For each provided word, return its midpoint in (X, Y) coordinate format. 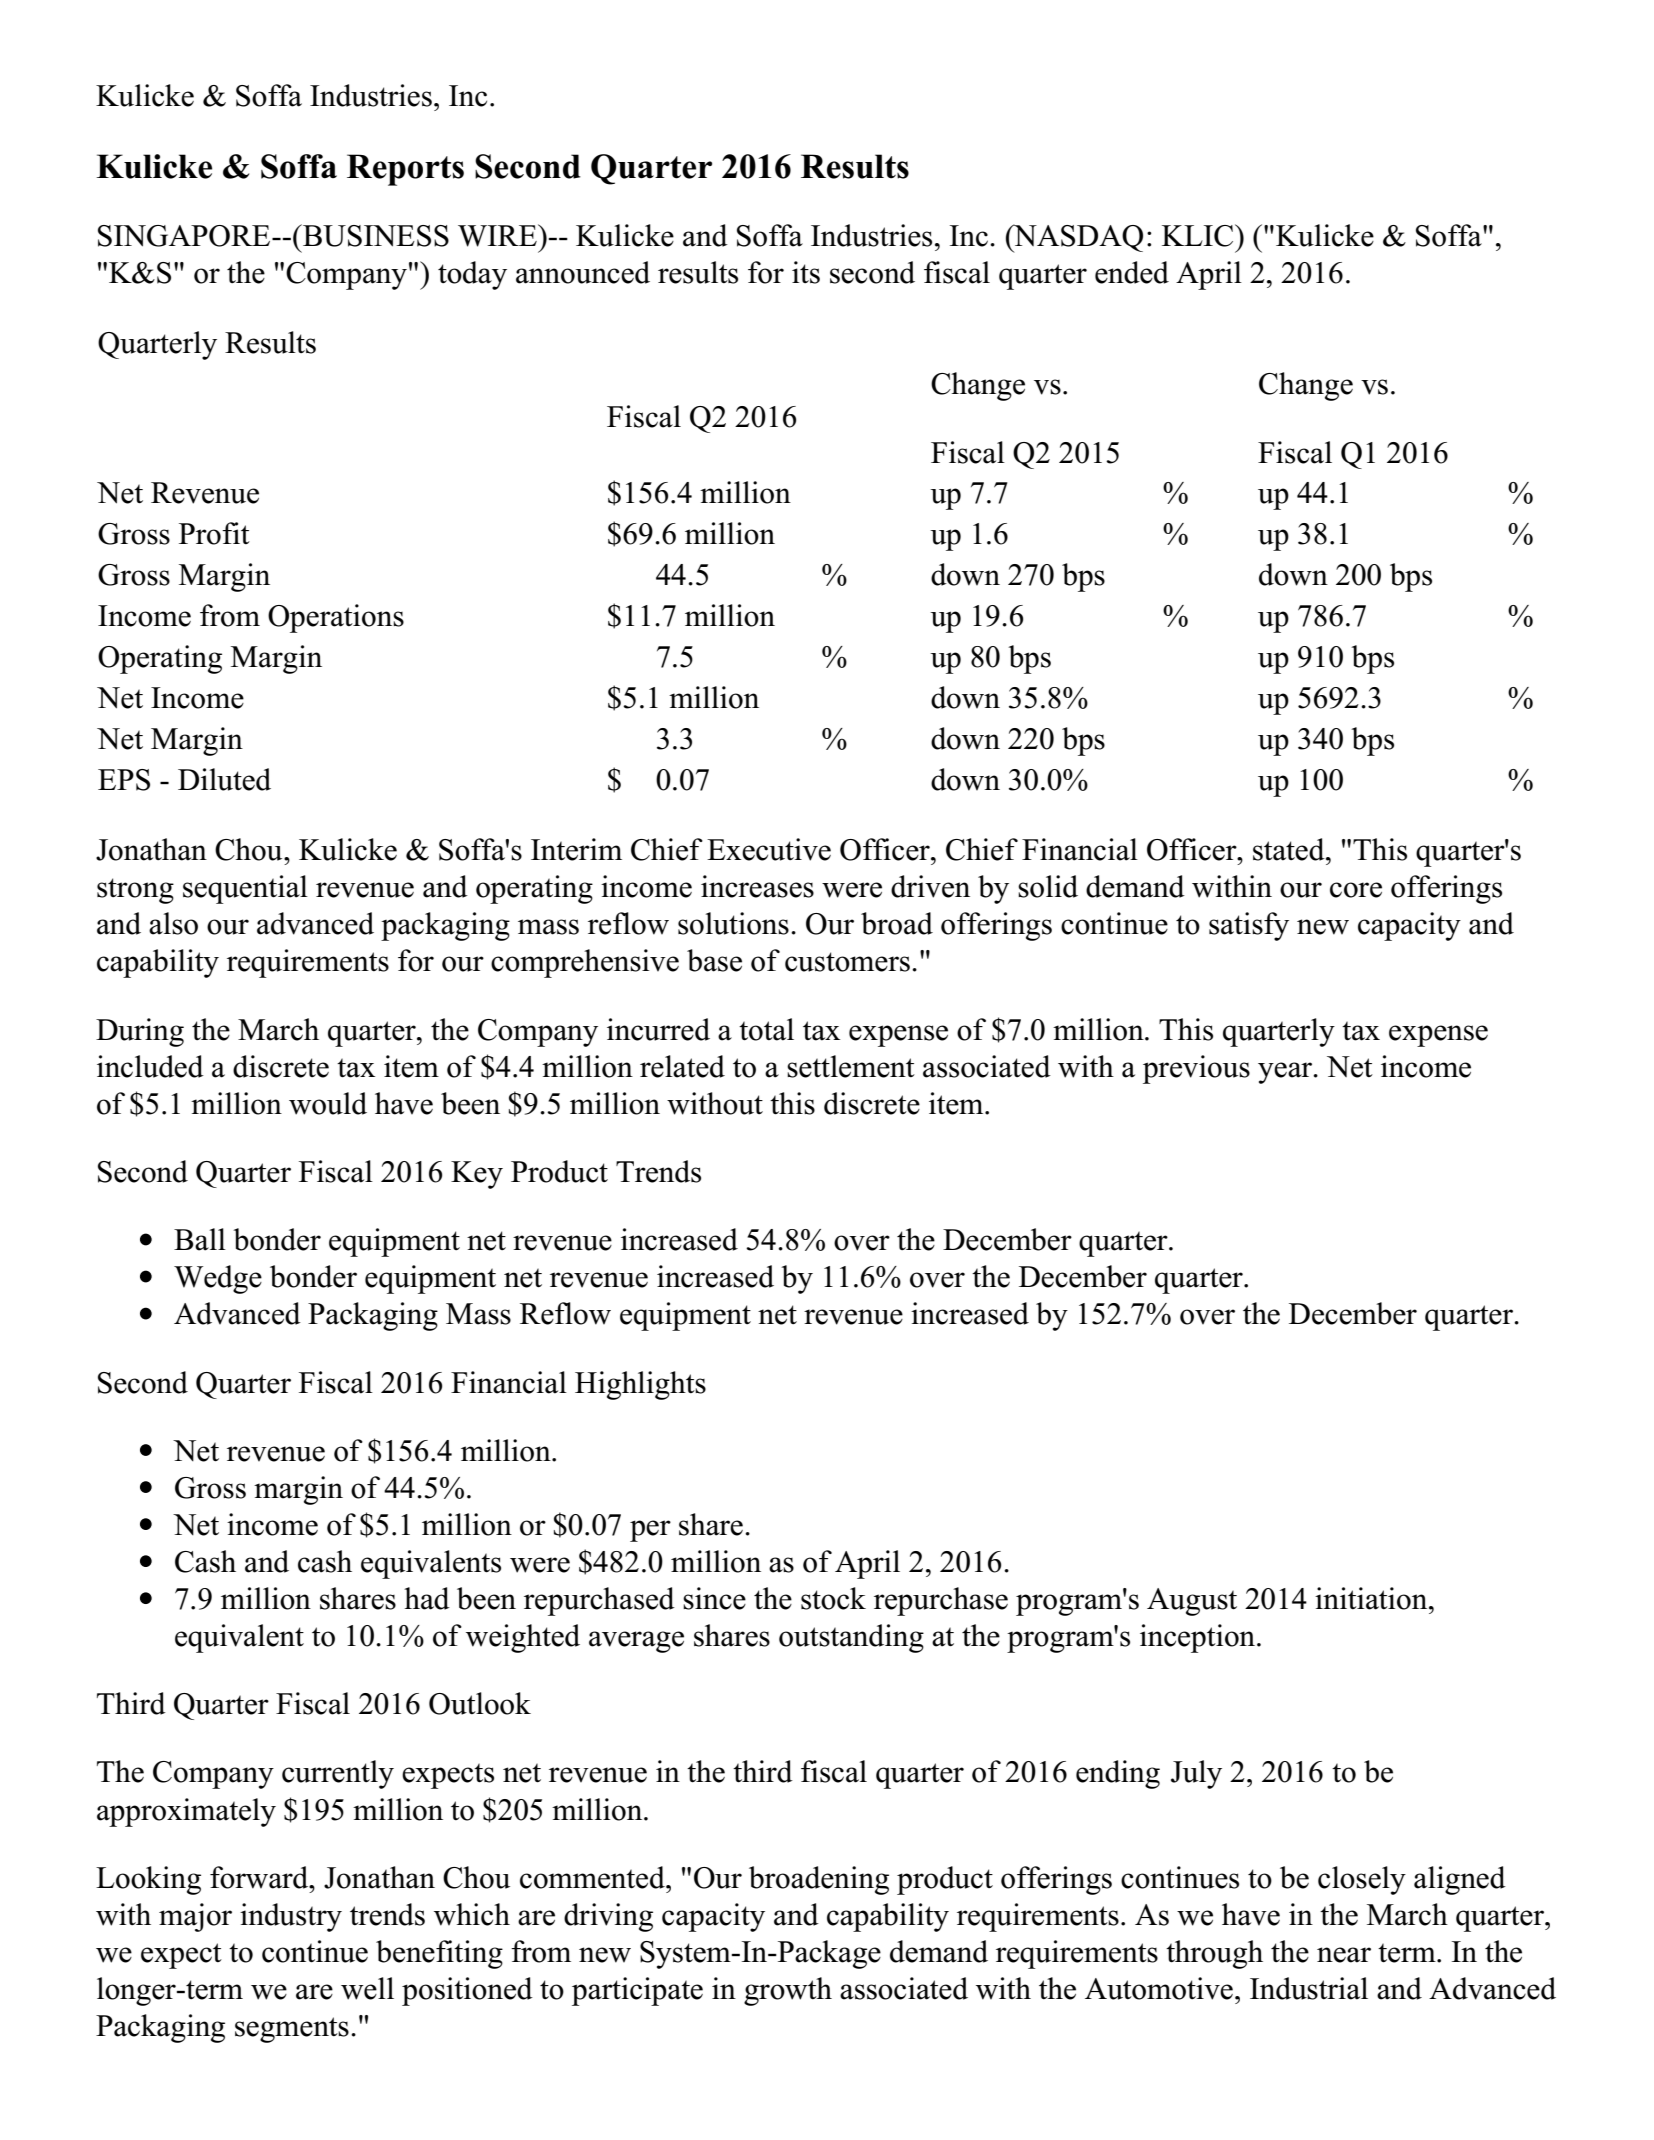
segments (292, 2030)
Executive (769, 849)
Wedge (218, 1279)
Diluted (224, 779)
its (806, 272)
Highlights (640, 1385)
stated (1290, 849)
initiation (1372, 1598)
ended (1132, 272)
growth (788, 1991)
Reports (405, 170)
